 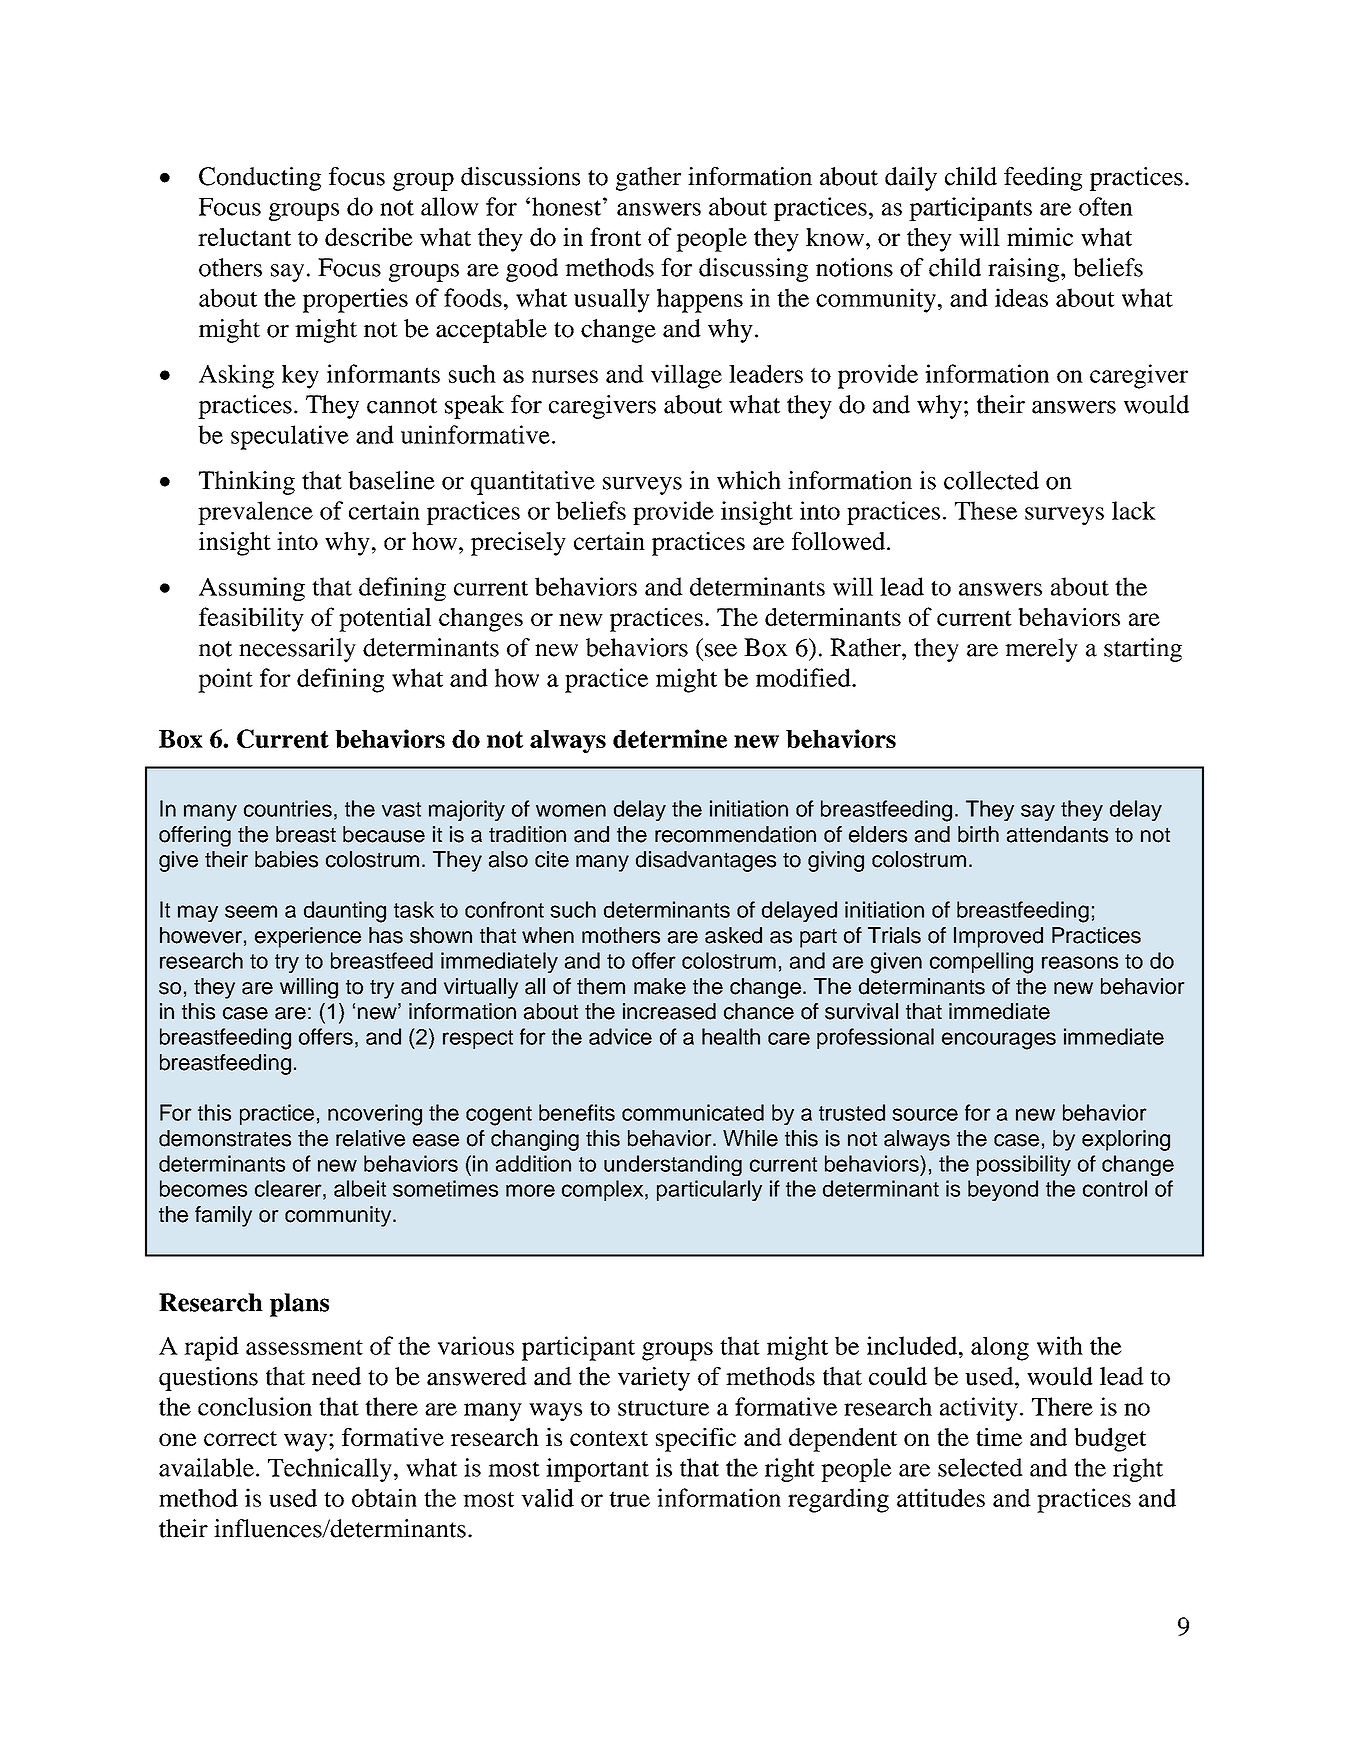 I want to click on selected, so click(x=980, y=1467).
